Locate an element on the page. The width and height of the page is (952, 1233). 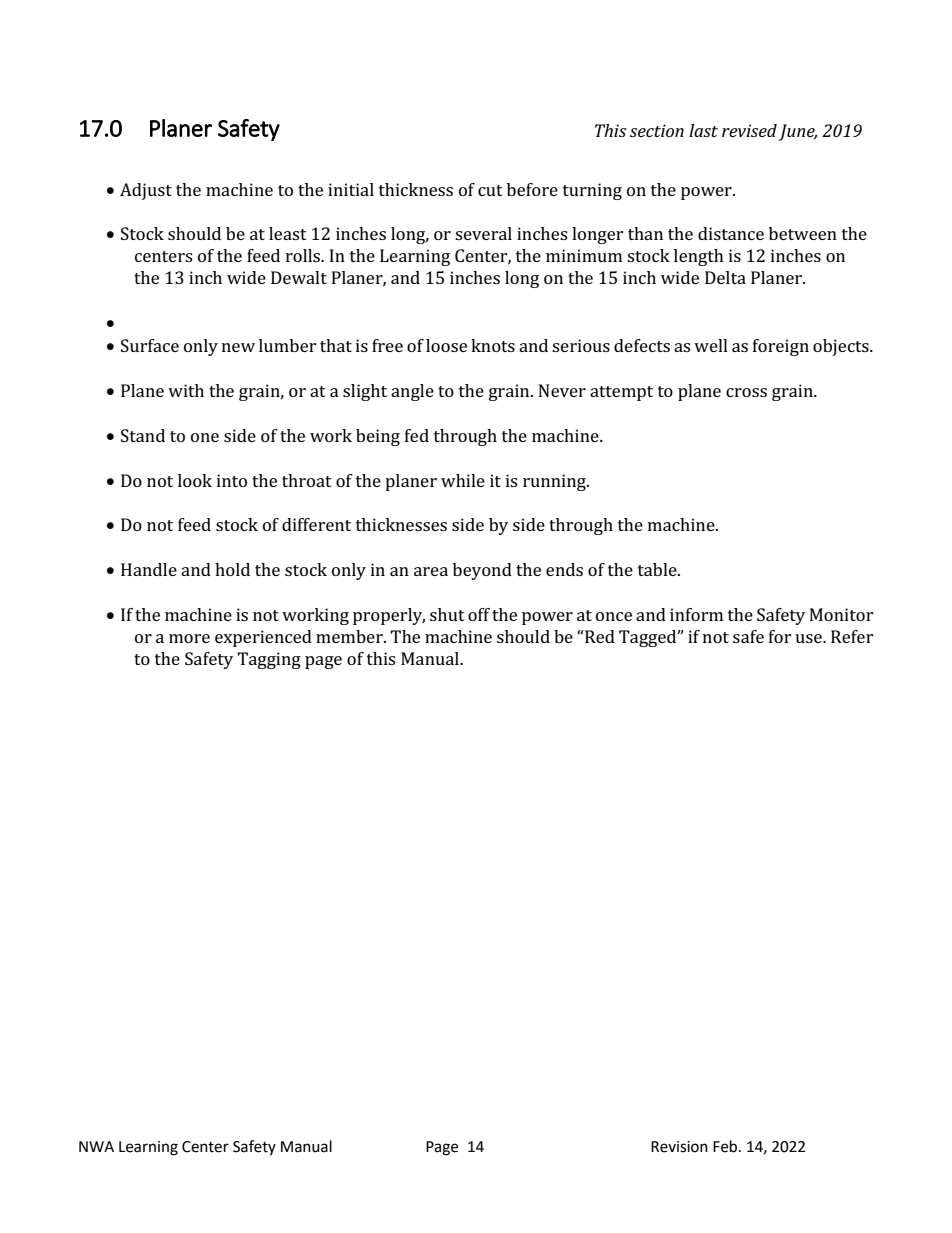
off is located at coordinates (479, 614).
